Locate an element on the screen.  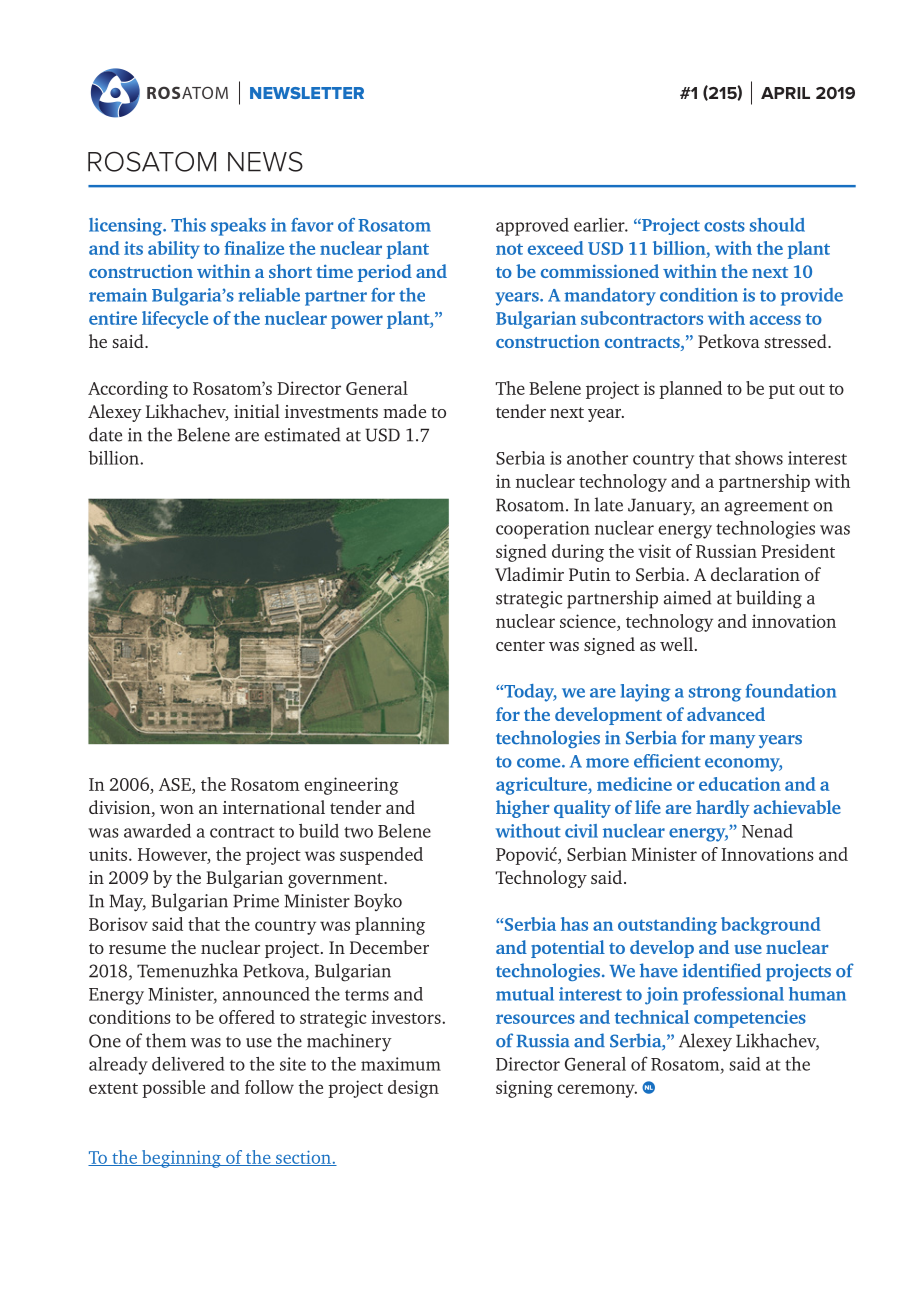
design is located at coordinates (413, 1089).
